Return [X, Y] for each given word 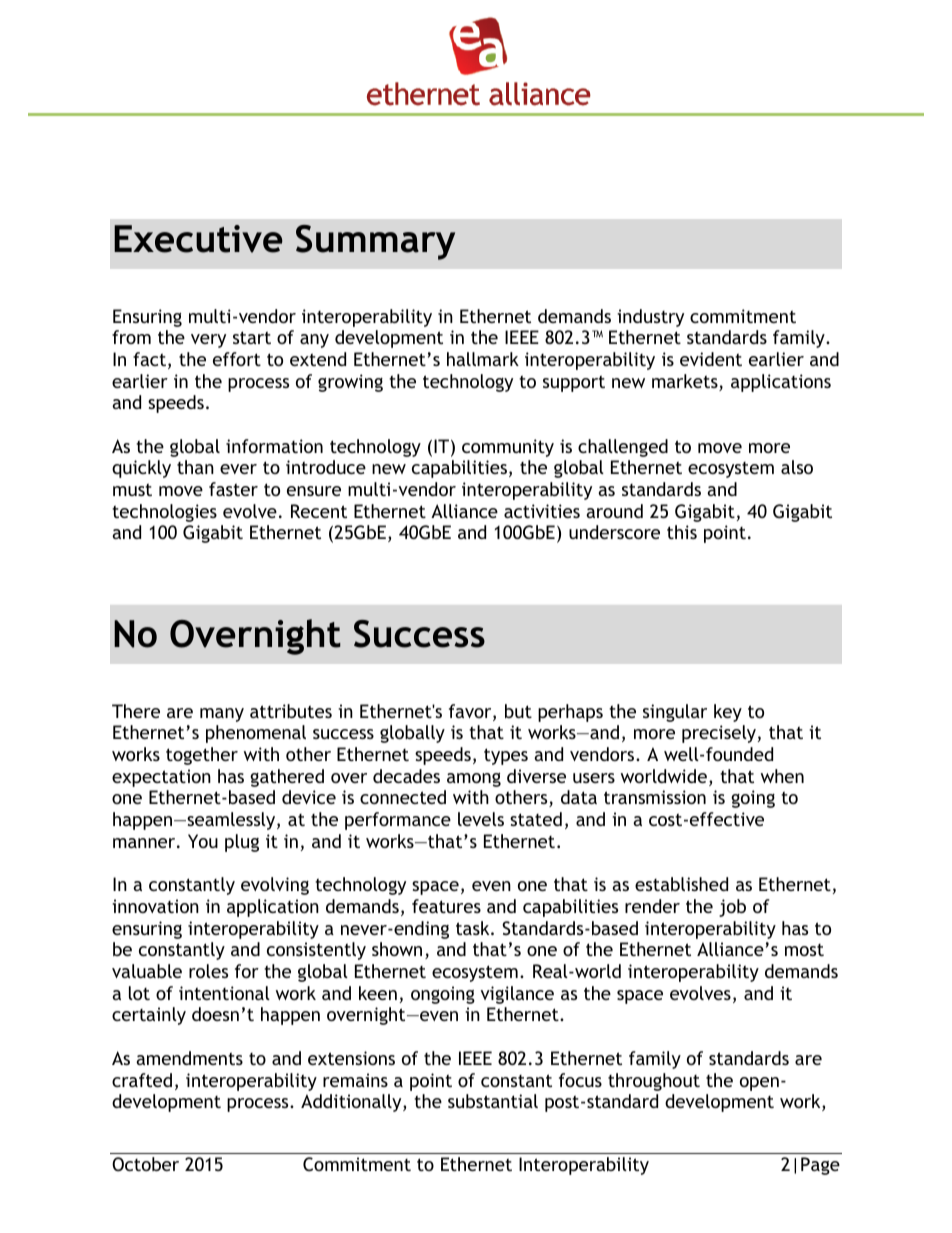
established [681, 884]
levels [481, 819]
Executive [198, 239]
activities [542, 511]
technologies [164, 513]
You [203, 841]
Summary [375, 242]
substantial [493, 1101]
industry [650, 318]
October [145, 1164]
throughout [654, 1082]
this [682, 532]
